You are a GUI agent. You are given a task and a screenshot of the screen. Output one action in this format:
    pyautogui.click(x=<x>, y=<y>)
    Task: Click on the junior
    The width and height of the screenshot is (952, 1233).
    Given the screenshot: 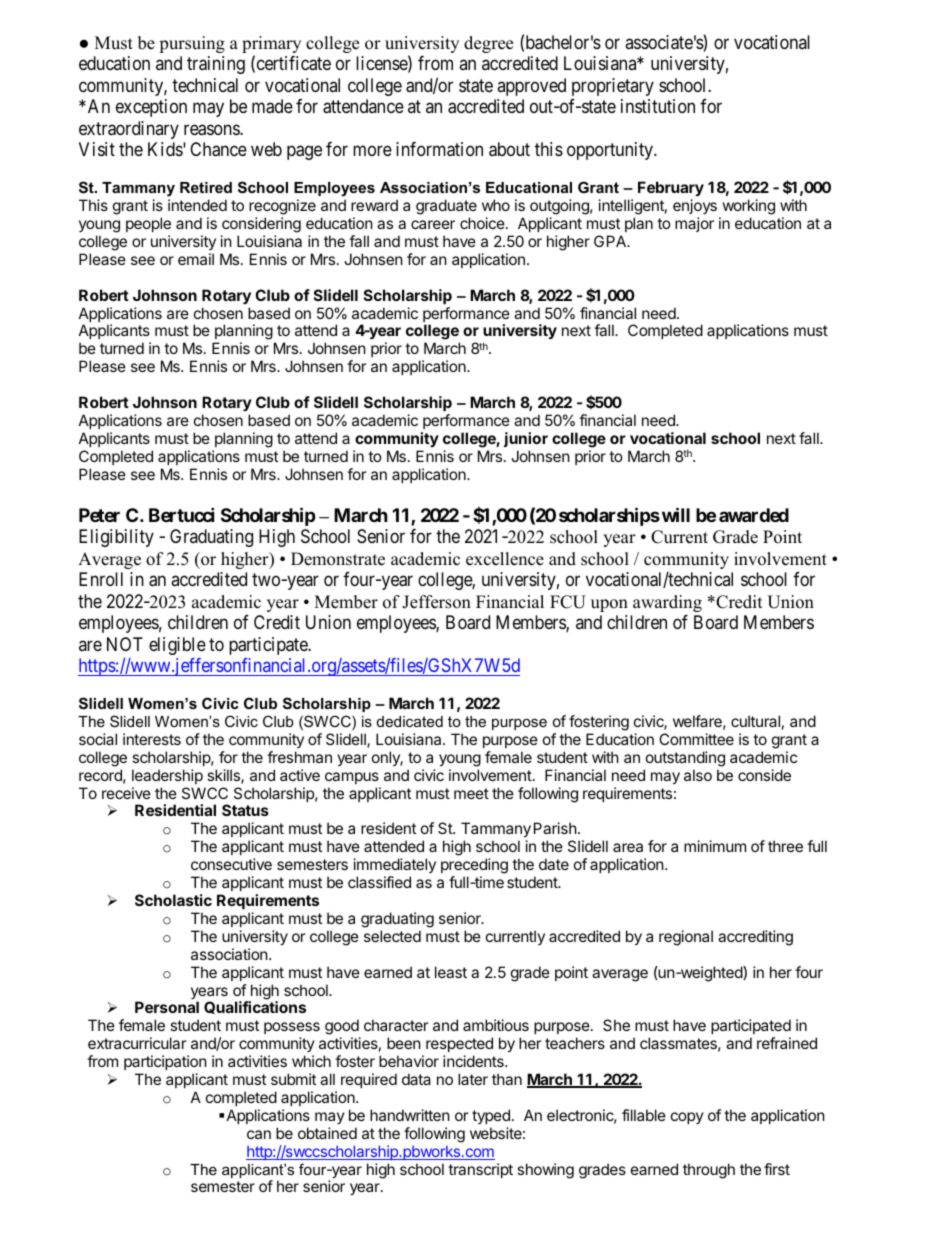 What is the action you would take?
    pyautogui.click(x=526, y=439)
